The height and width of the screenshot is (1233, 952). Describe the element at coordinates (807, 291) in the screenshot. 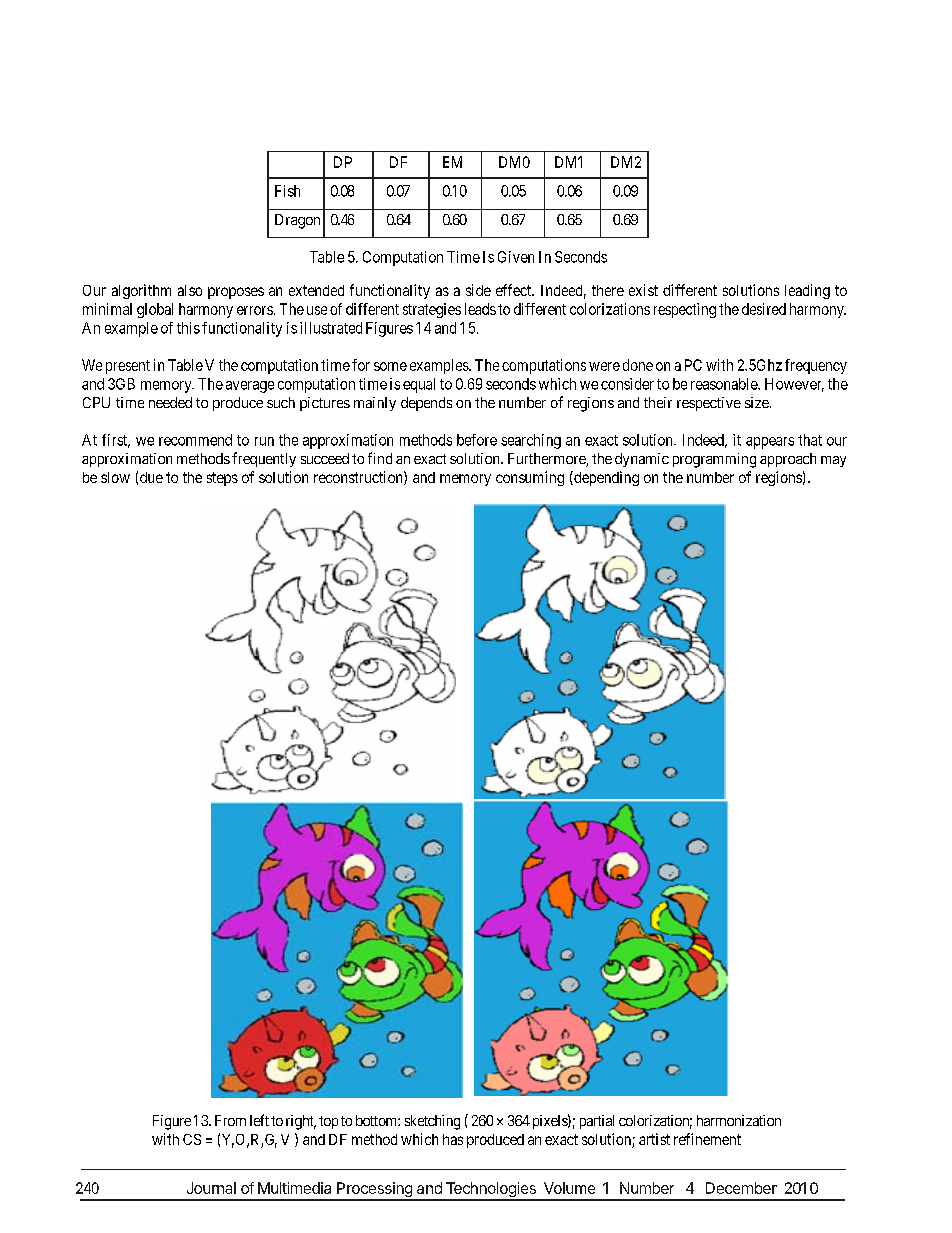

I see `leading` at that location.
